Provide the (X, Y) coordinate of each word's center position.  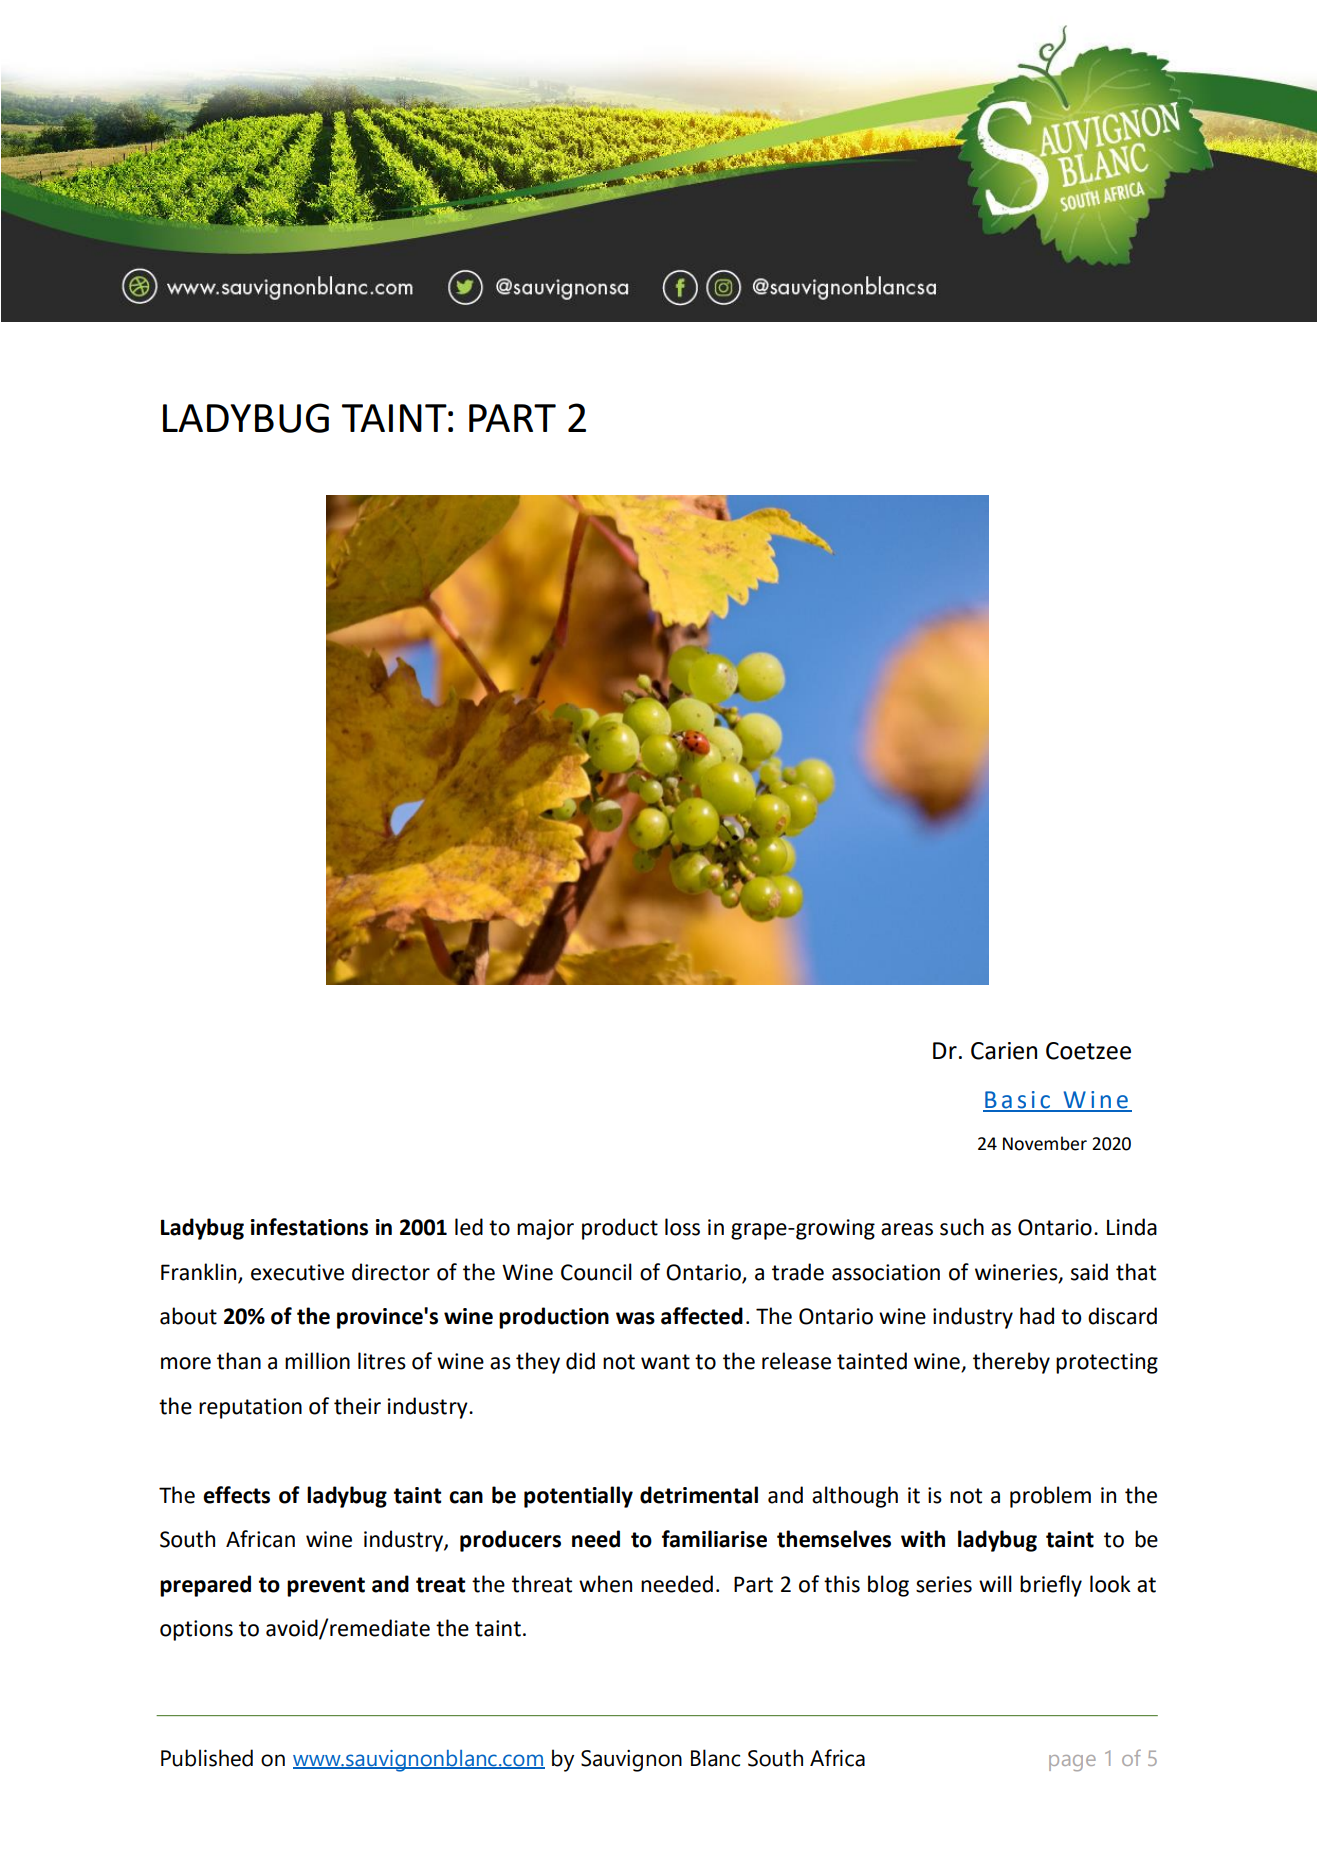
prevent (326, 1587)
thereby (1011, 1363)
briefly (1051, 1586)
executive (297, 1272)
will (995, 1583)
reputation (250, 1408)
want (665, 1362)
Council (596, 1272)
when (605, 1584)
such (962, 1227)
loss (682, 1227)
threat (542, 1584)
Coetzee (1088, 1051)
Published (207, 1758)
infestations (309, 1227)
